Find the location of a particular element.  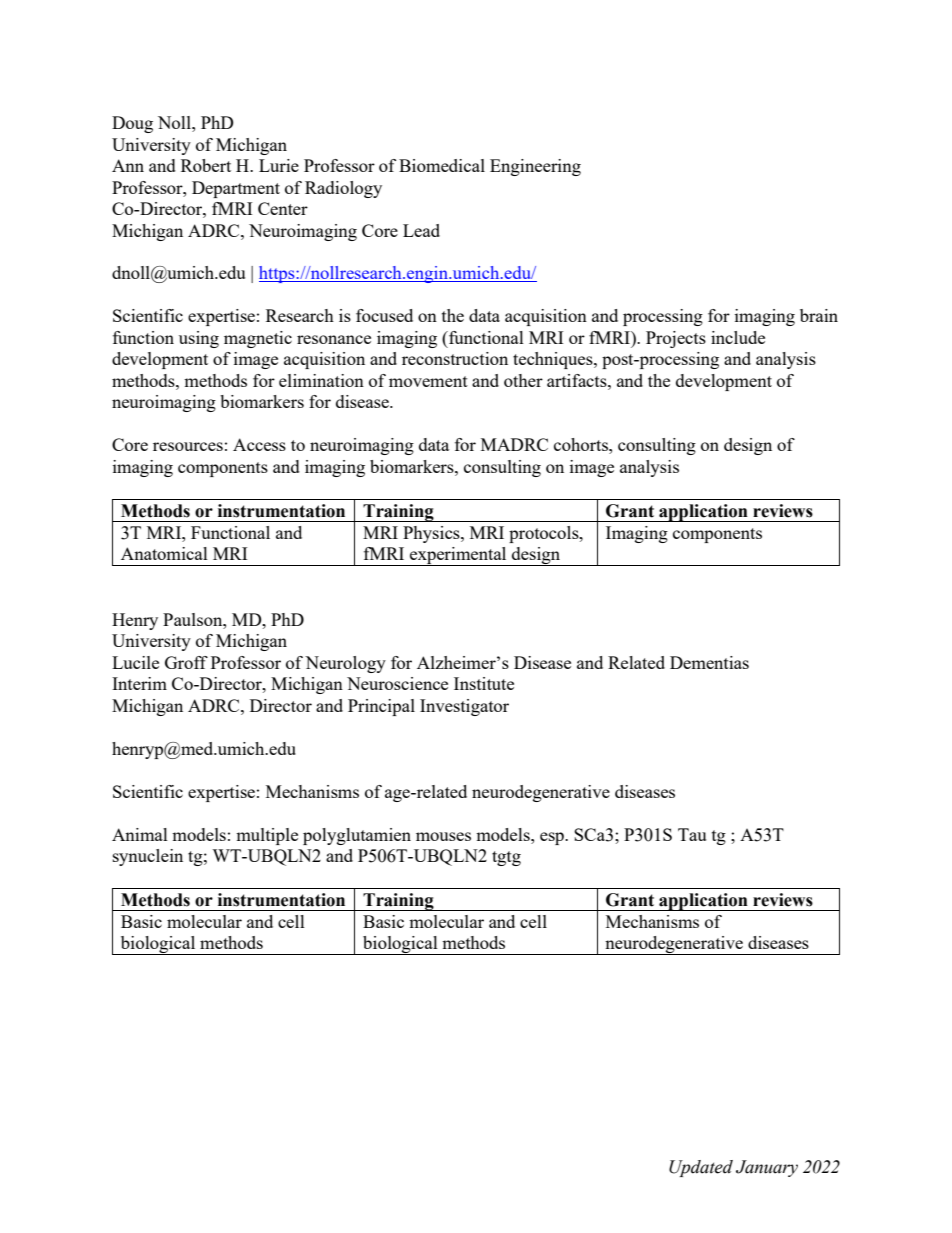

brain is located at coordinates (819, 315).
